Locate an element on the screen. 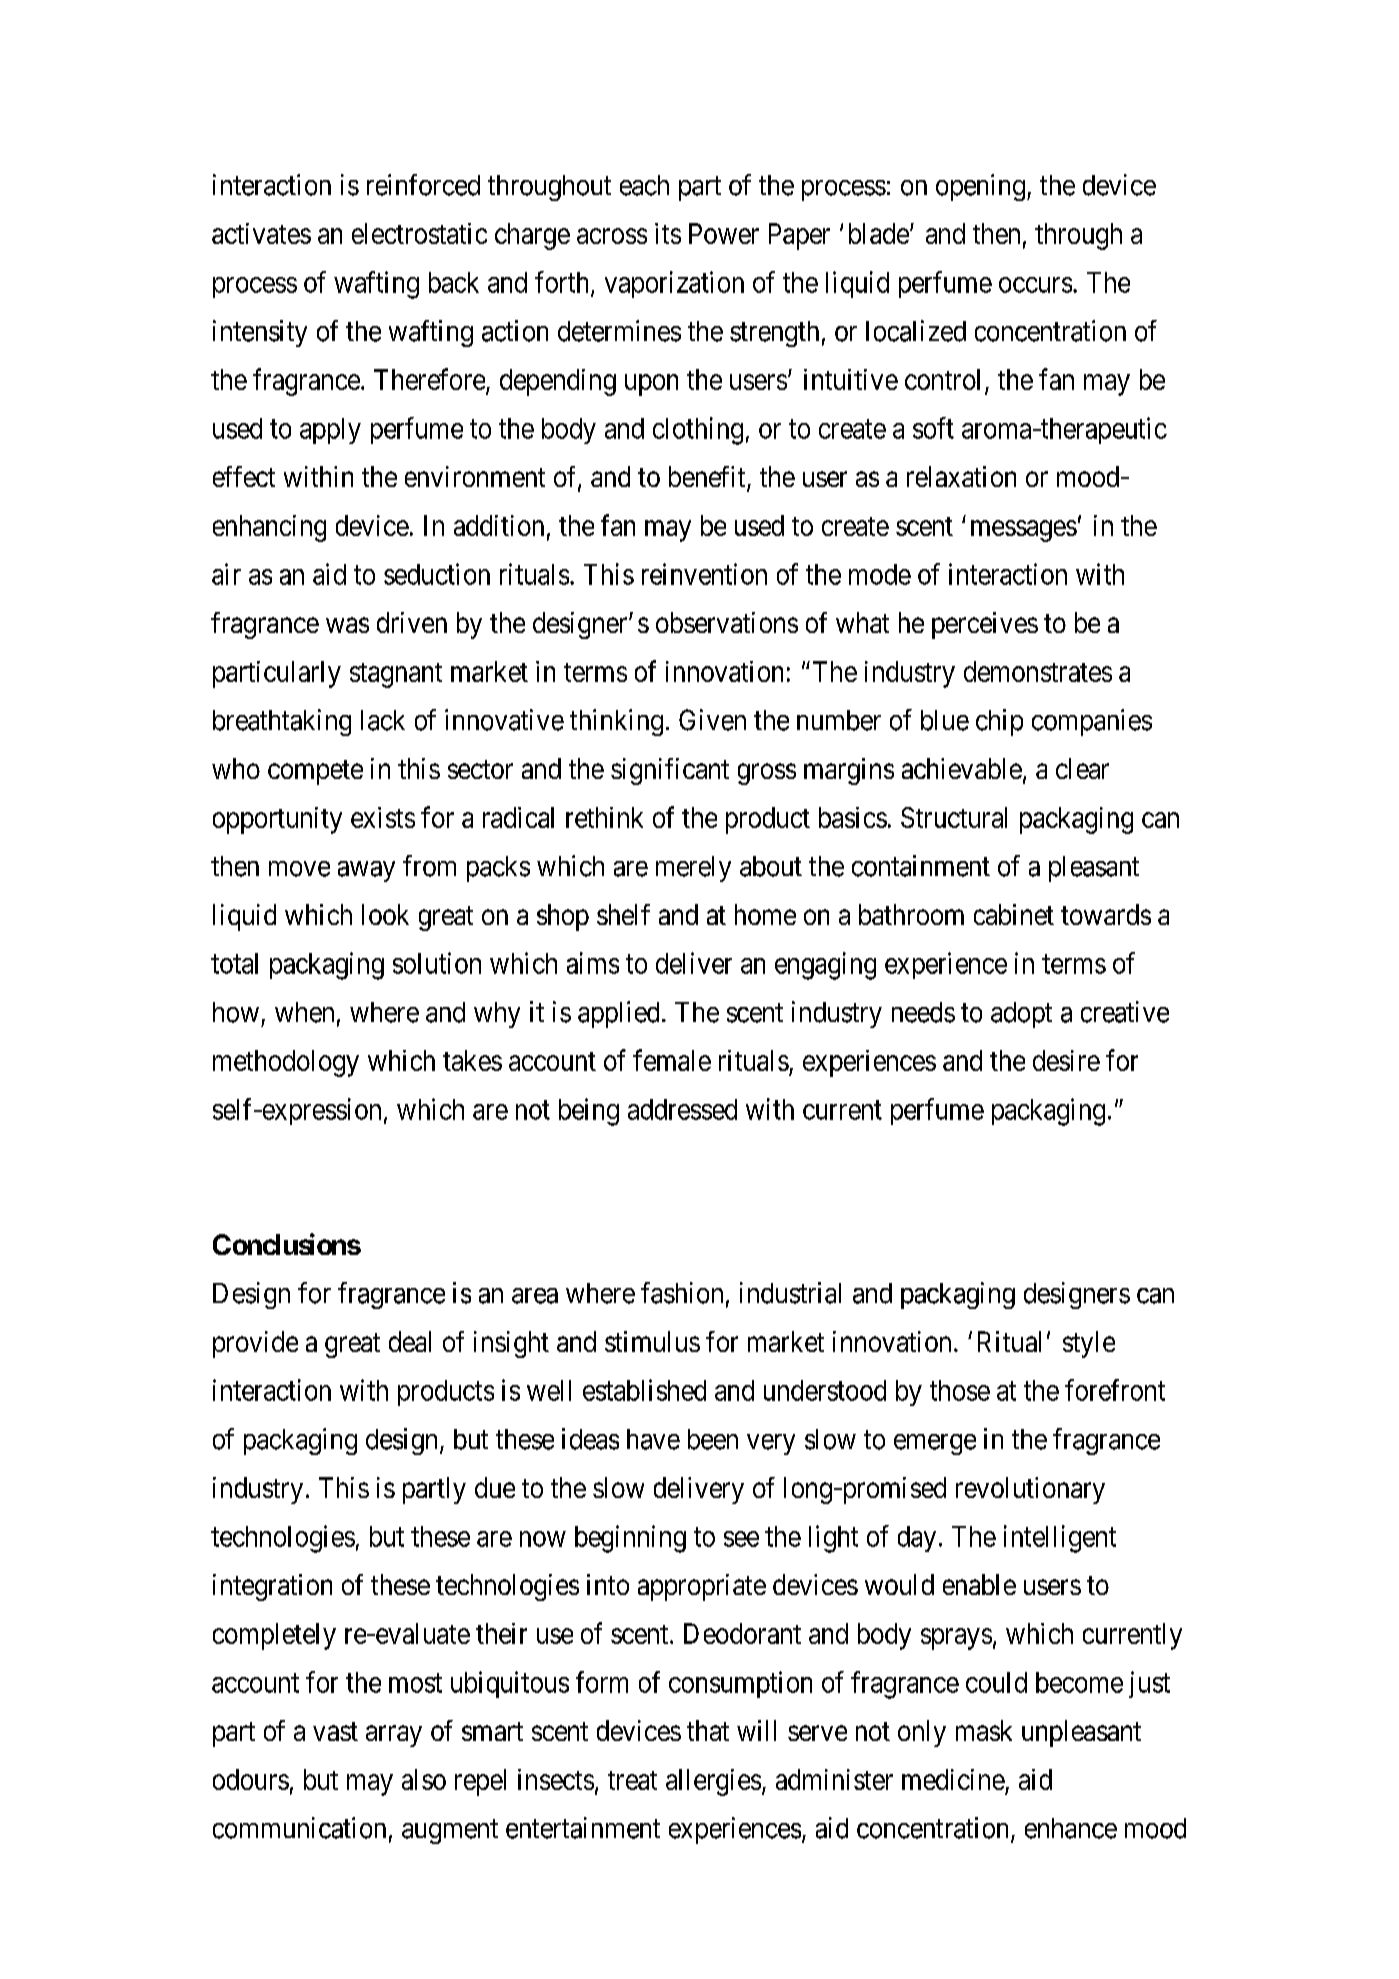  its is located at coordinates (668, 233).
